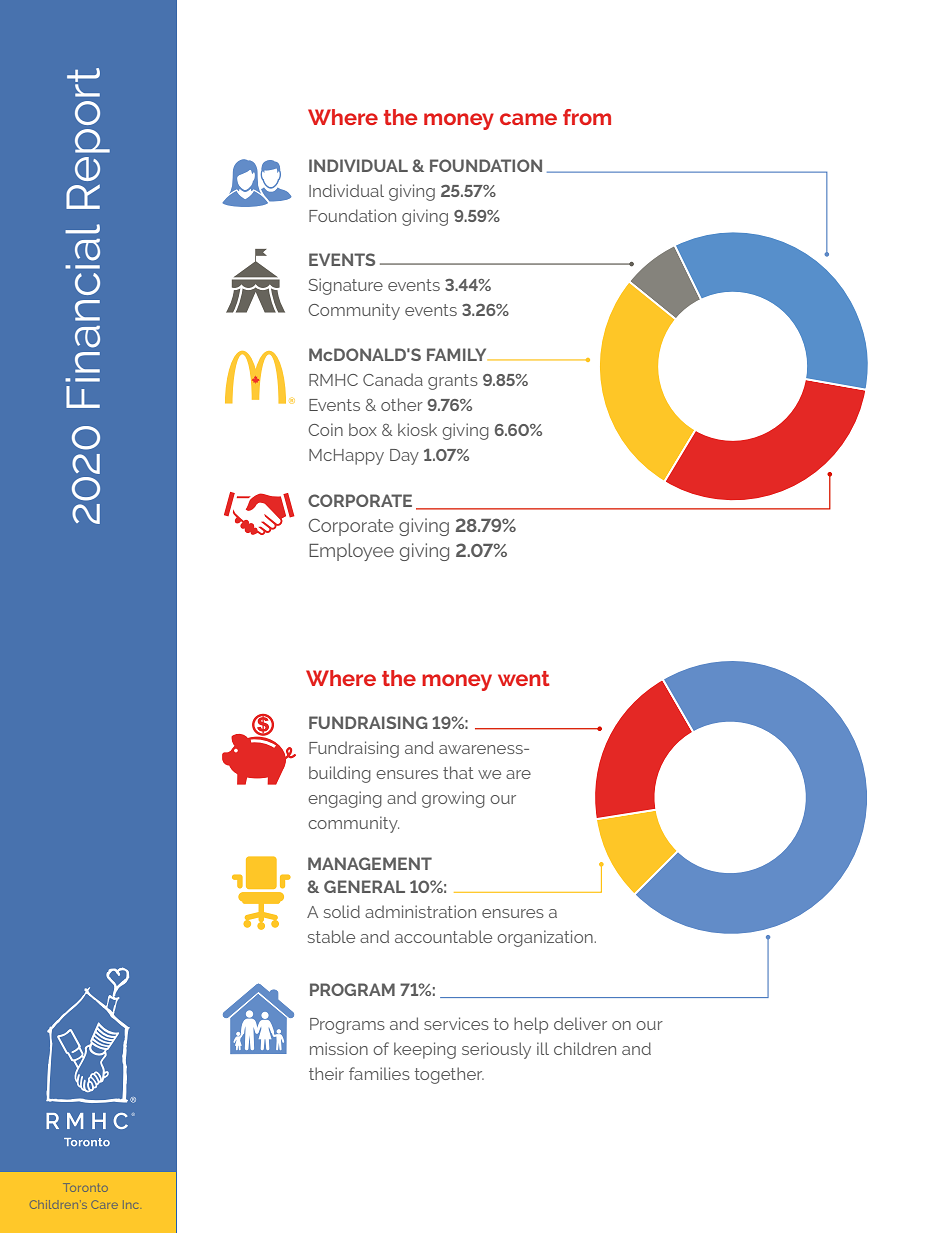  I want to click on Signature, so click(346, 286).
